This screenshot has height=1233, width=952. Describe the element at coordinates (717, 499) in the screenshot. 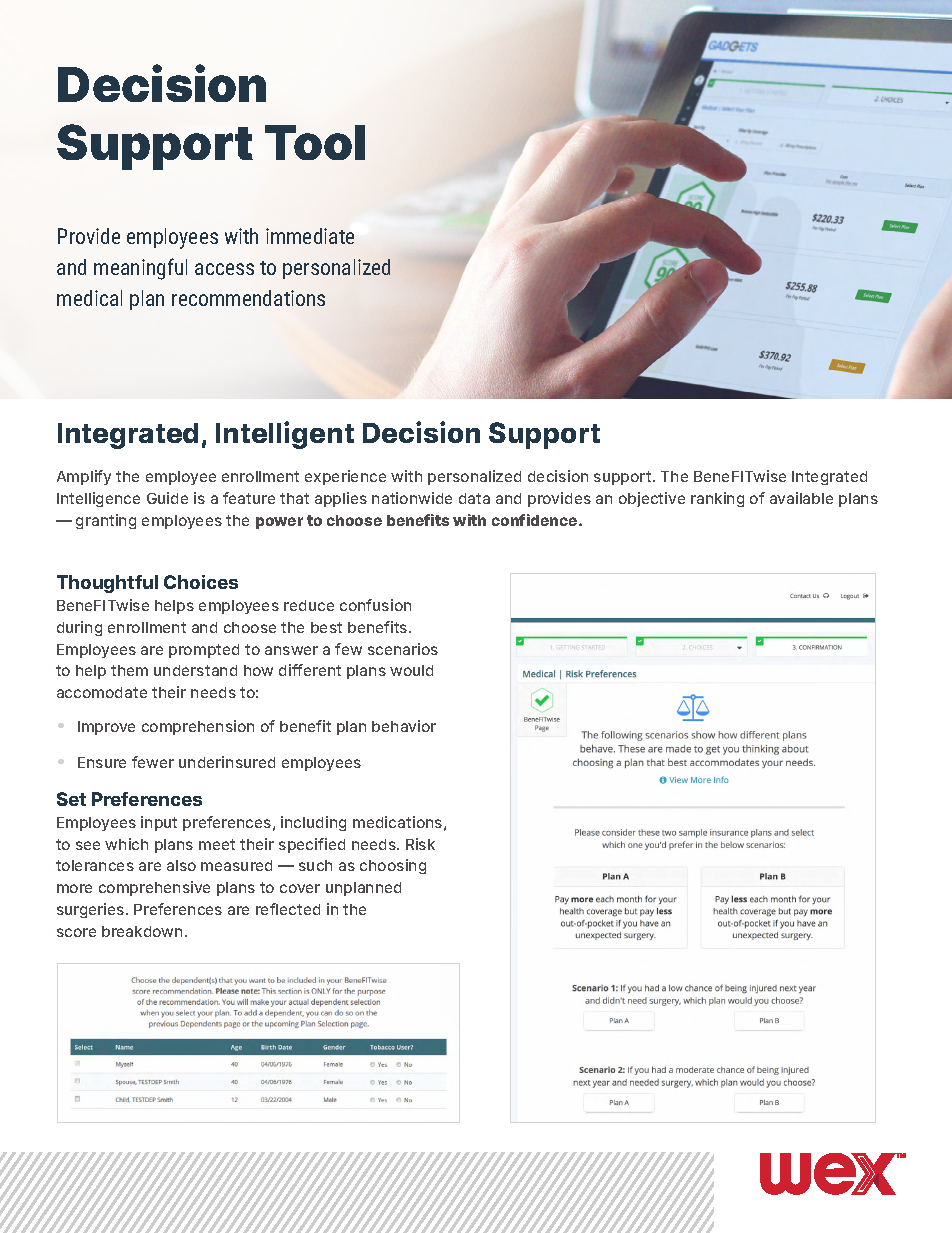

I see `ranking` at that location.
